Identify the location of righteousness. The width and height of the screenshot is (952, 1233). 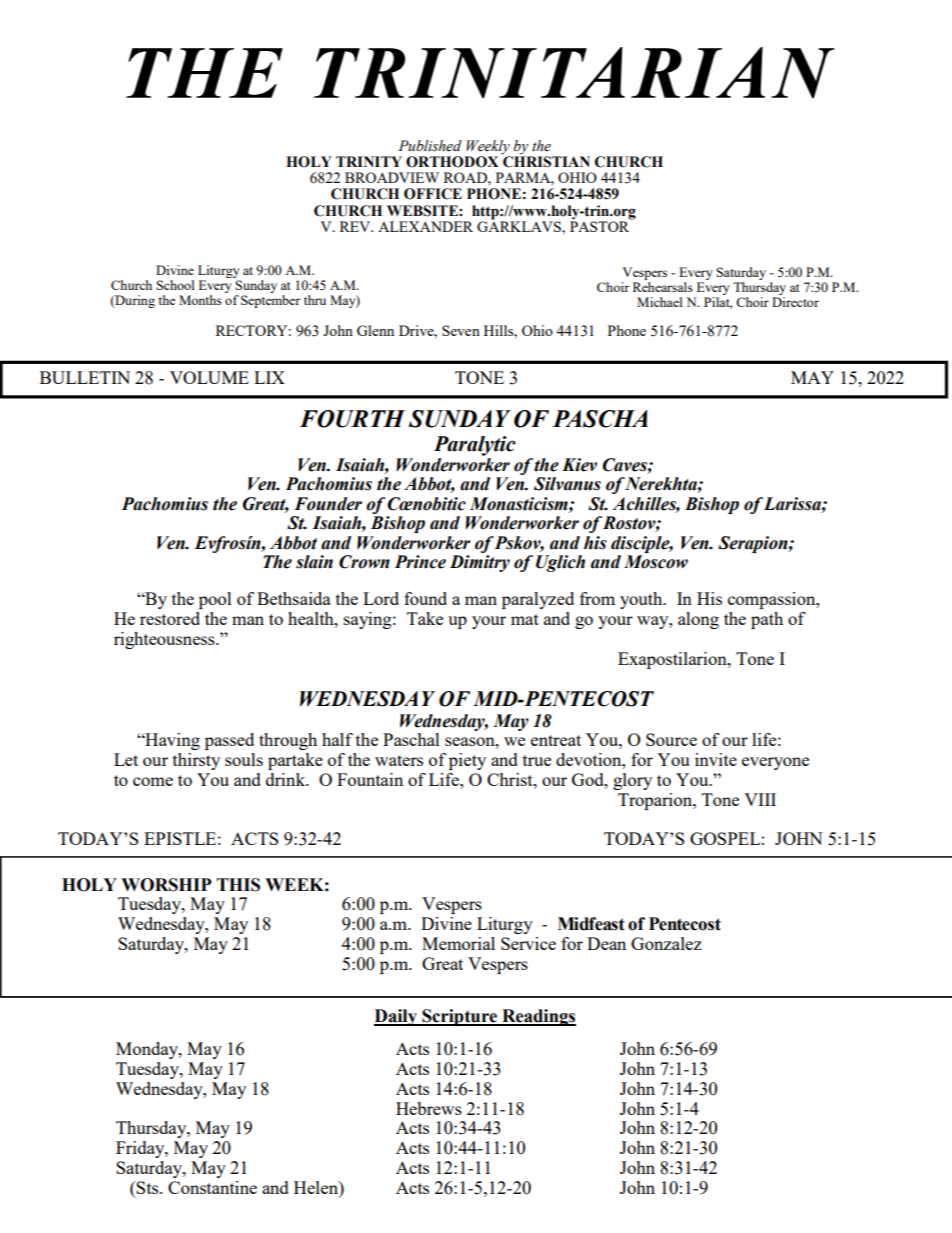
(165, 640).
